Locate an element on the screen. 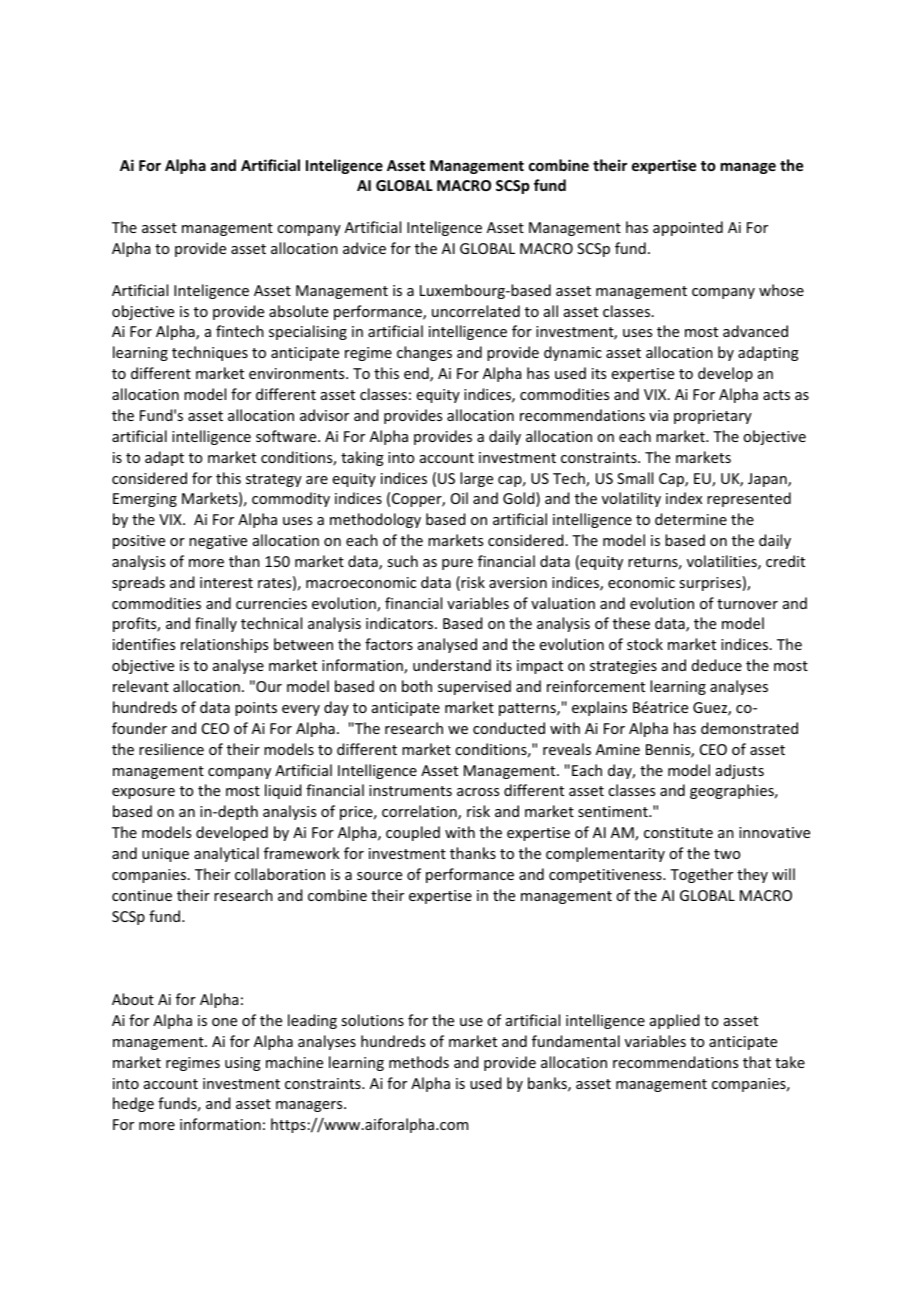 Image resolution: width=924 pixels, height=1308 pixels. using is located at coordinates (243, 1064).
